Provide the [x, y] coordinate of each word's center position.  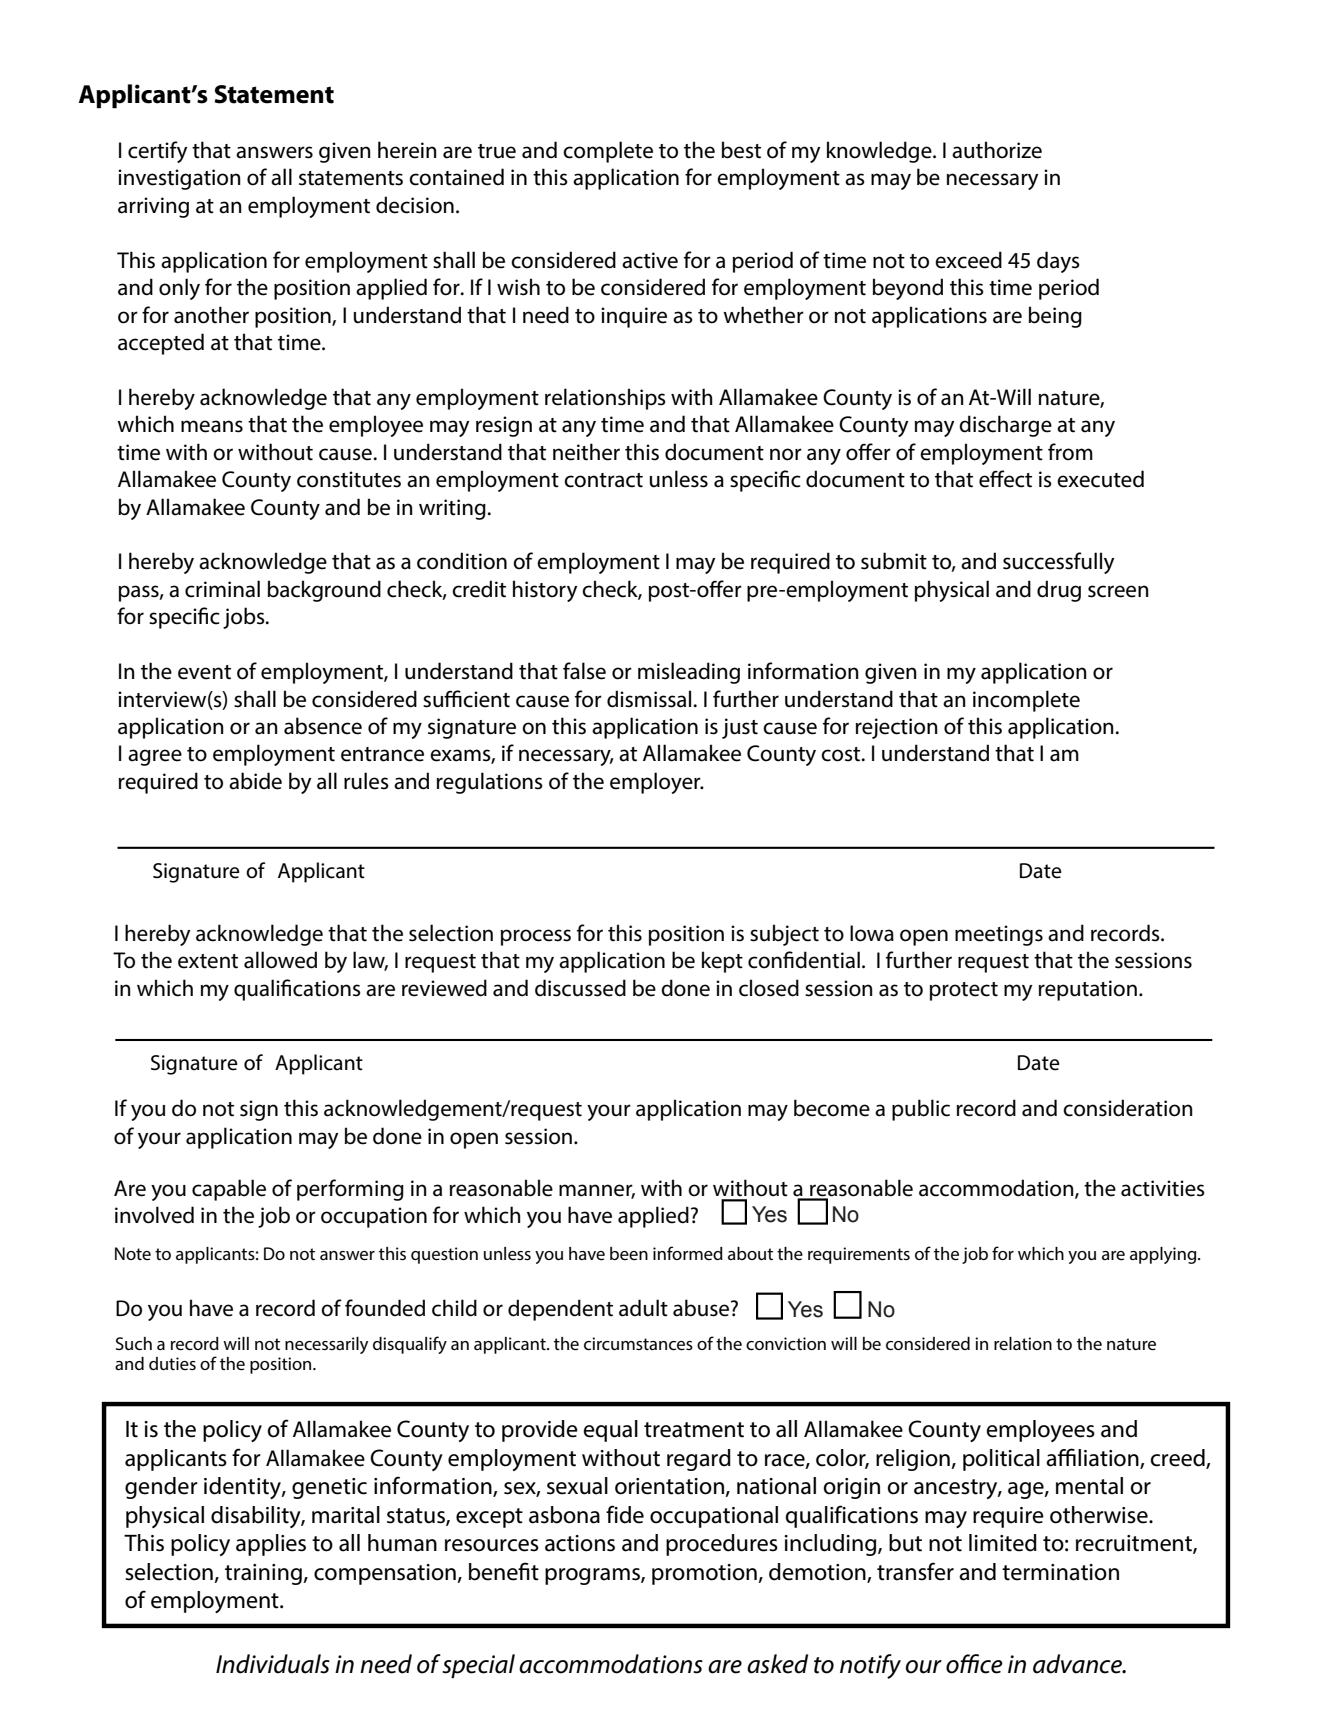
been [629, 1253]
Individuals [273, 1664]
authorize [997, 150]
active [650, 260]
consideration [1128, 1108]
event [204, 672]
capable [229, 1190]
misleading [689, 673]
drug [1059, 591]
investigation [179, 179]
